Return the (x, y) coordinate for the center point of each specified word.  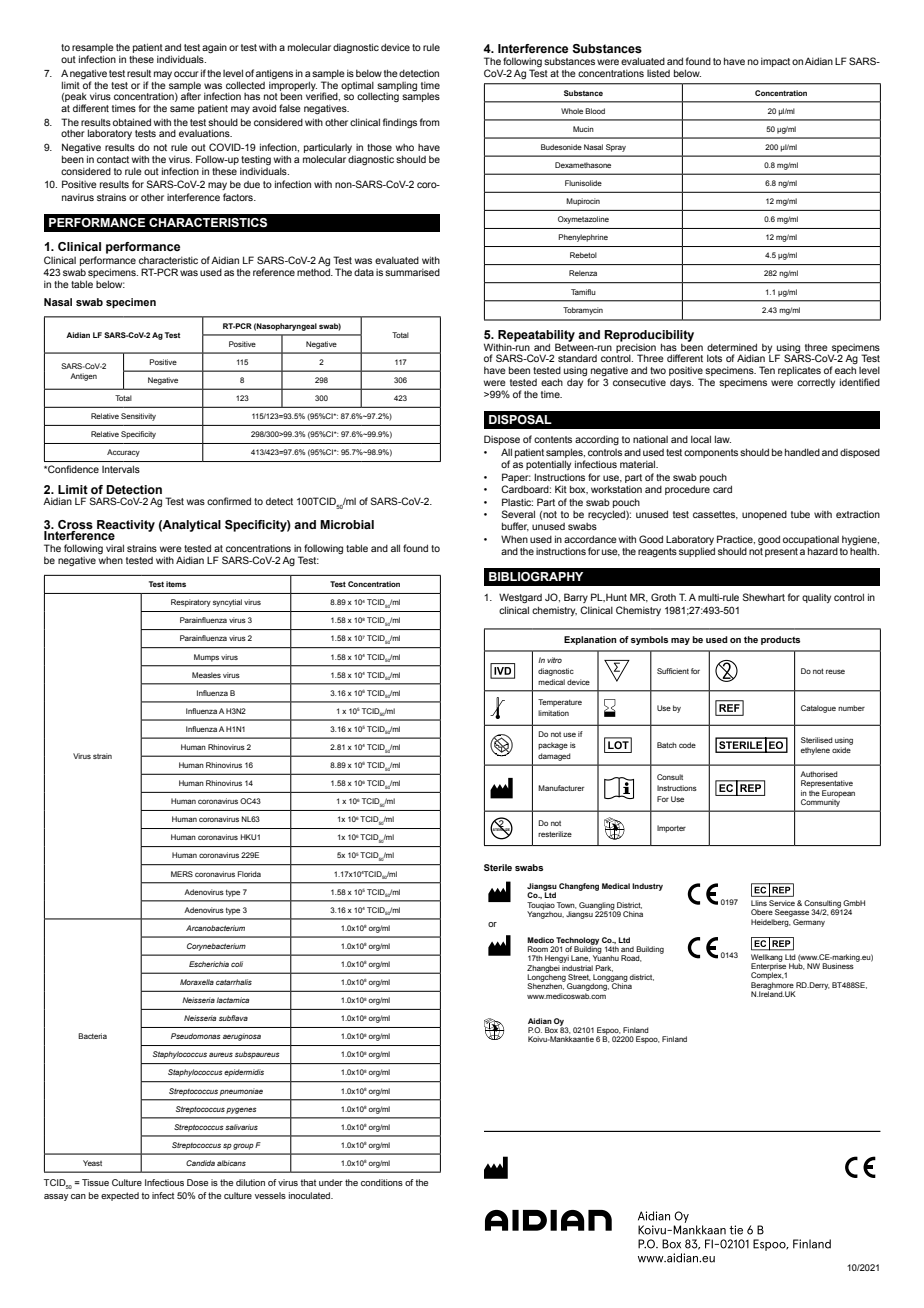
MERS (182, 874)
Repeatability (536, 337)
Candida (200, 1163)
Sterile (498, 867)
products (780, 640)
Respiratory (191, 603)
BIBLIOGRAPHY (536, 576)
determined (732, 347)
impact (775, 62)
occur (186, 74)
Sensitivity (138, 417)
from (430, 122)
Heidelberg (771, 921)
